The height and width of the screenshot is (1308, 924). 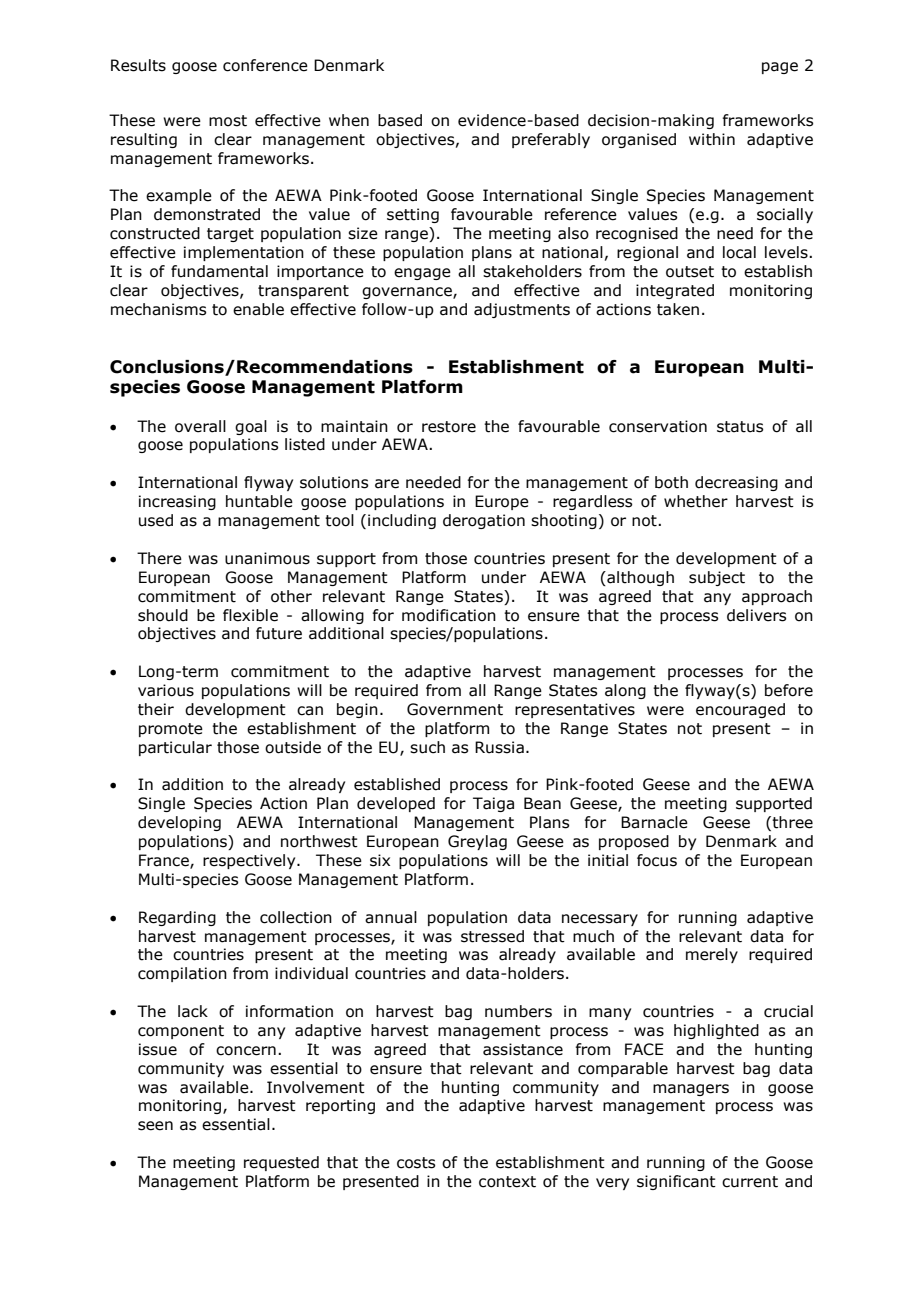 What do you see at coordinates (712, 139) in the screenshot?
I see `within` at bounding box center [712, 139].
